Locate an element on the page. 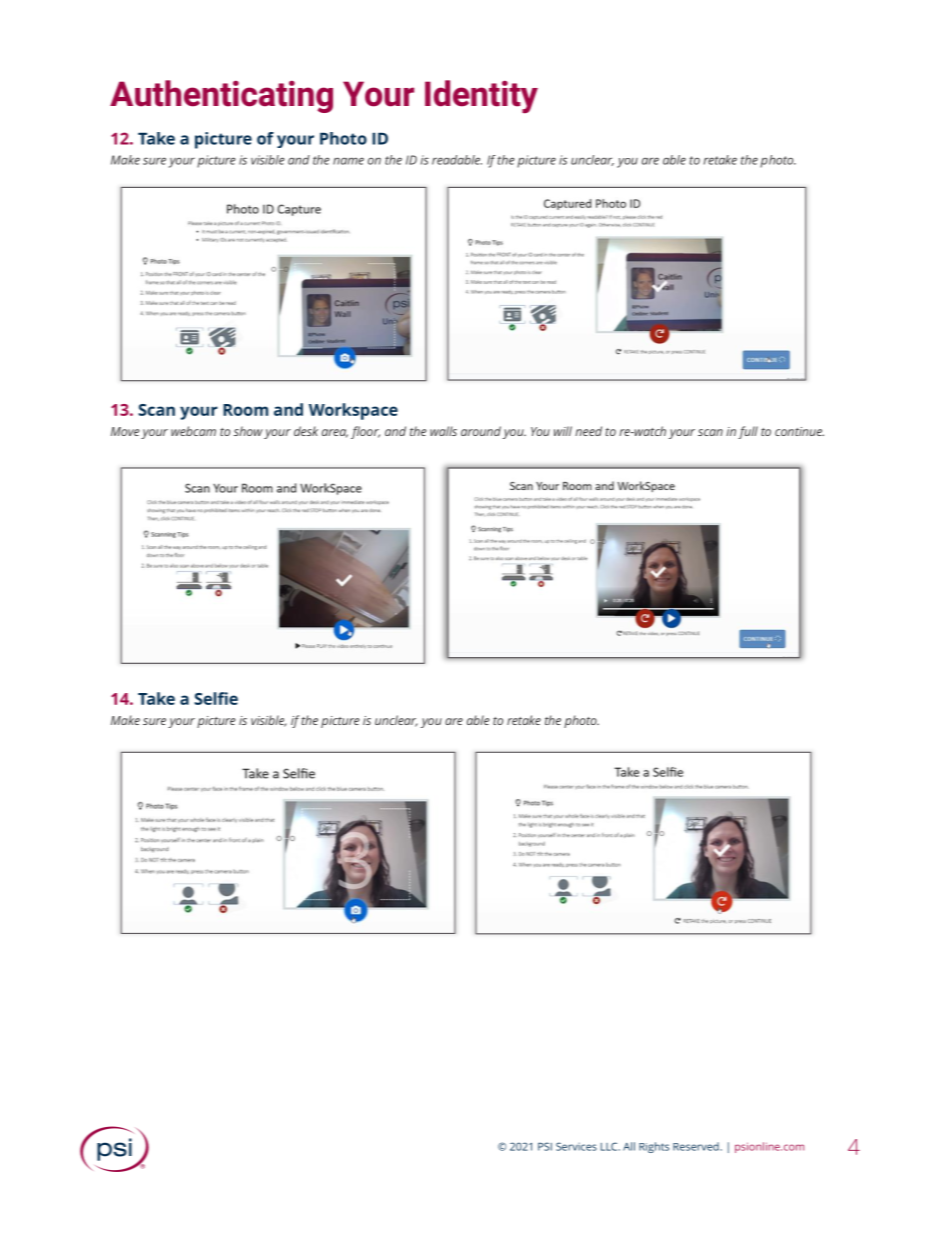  Reserved is located at coordinates (697, 1146).
